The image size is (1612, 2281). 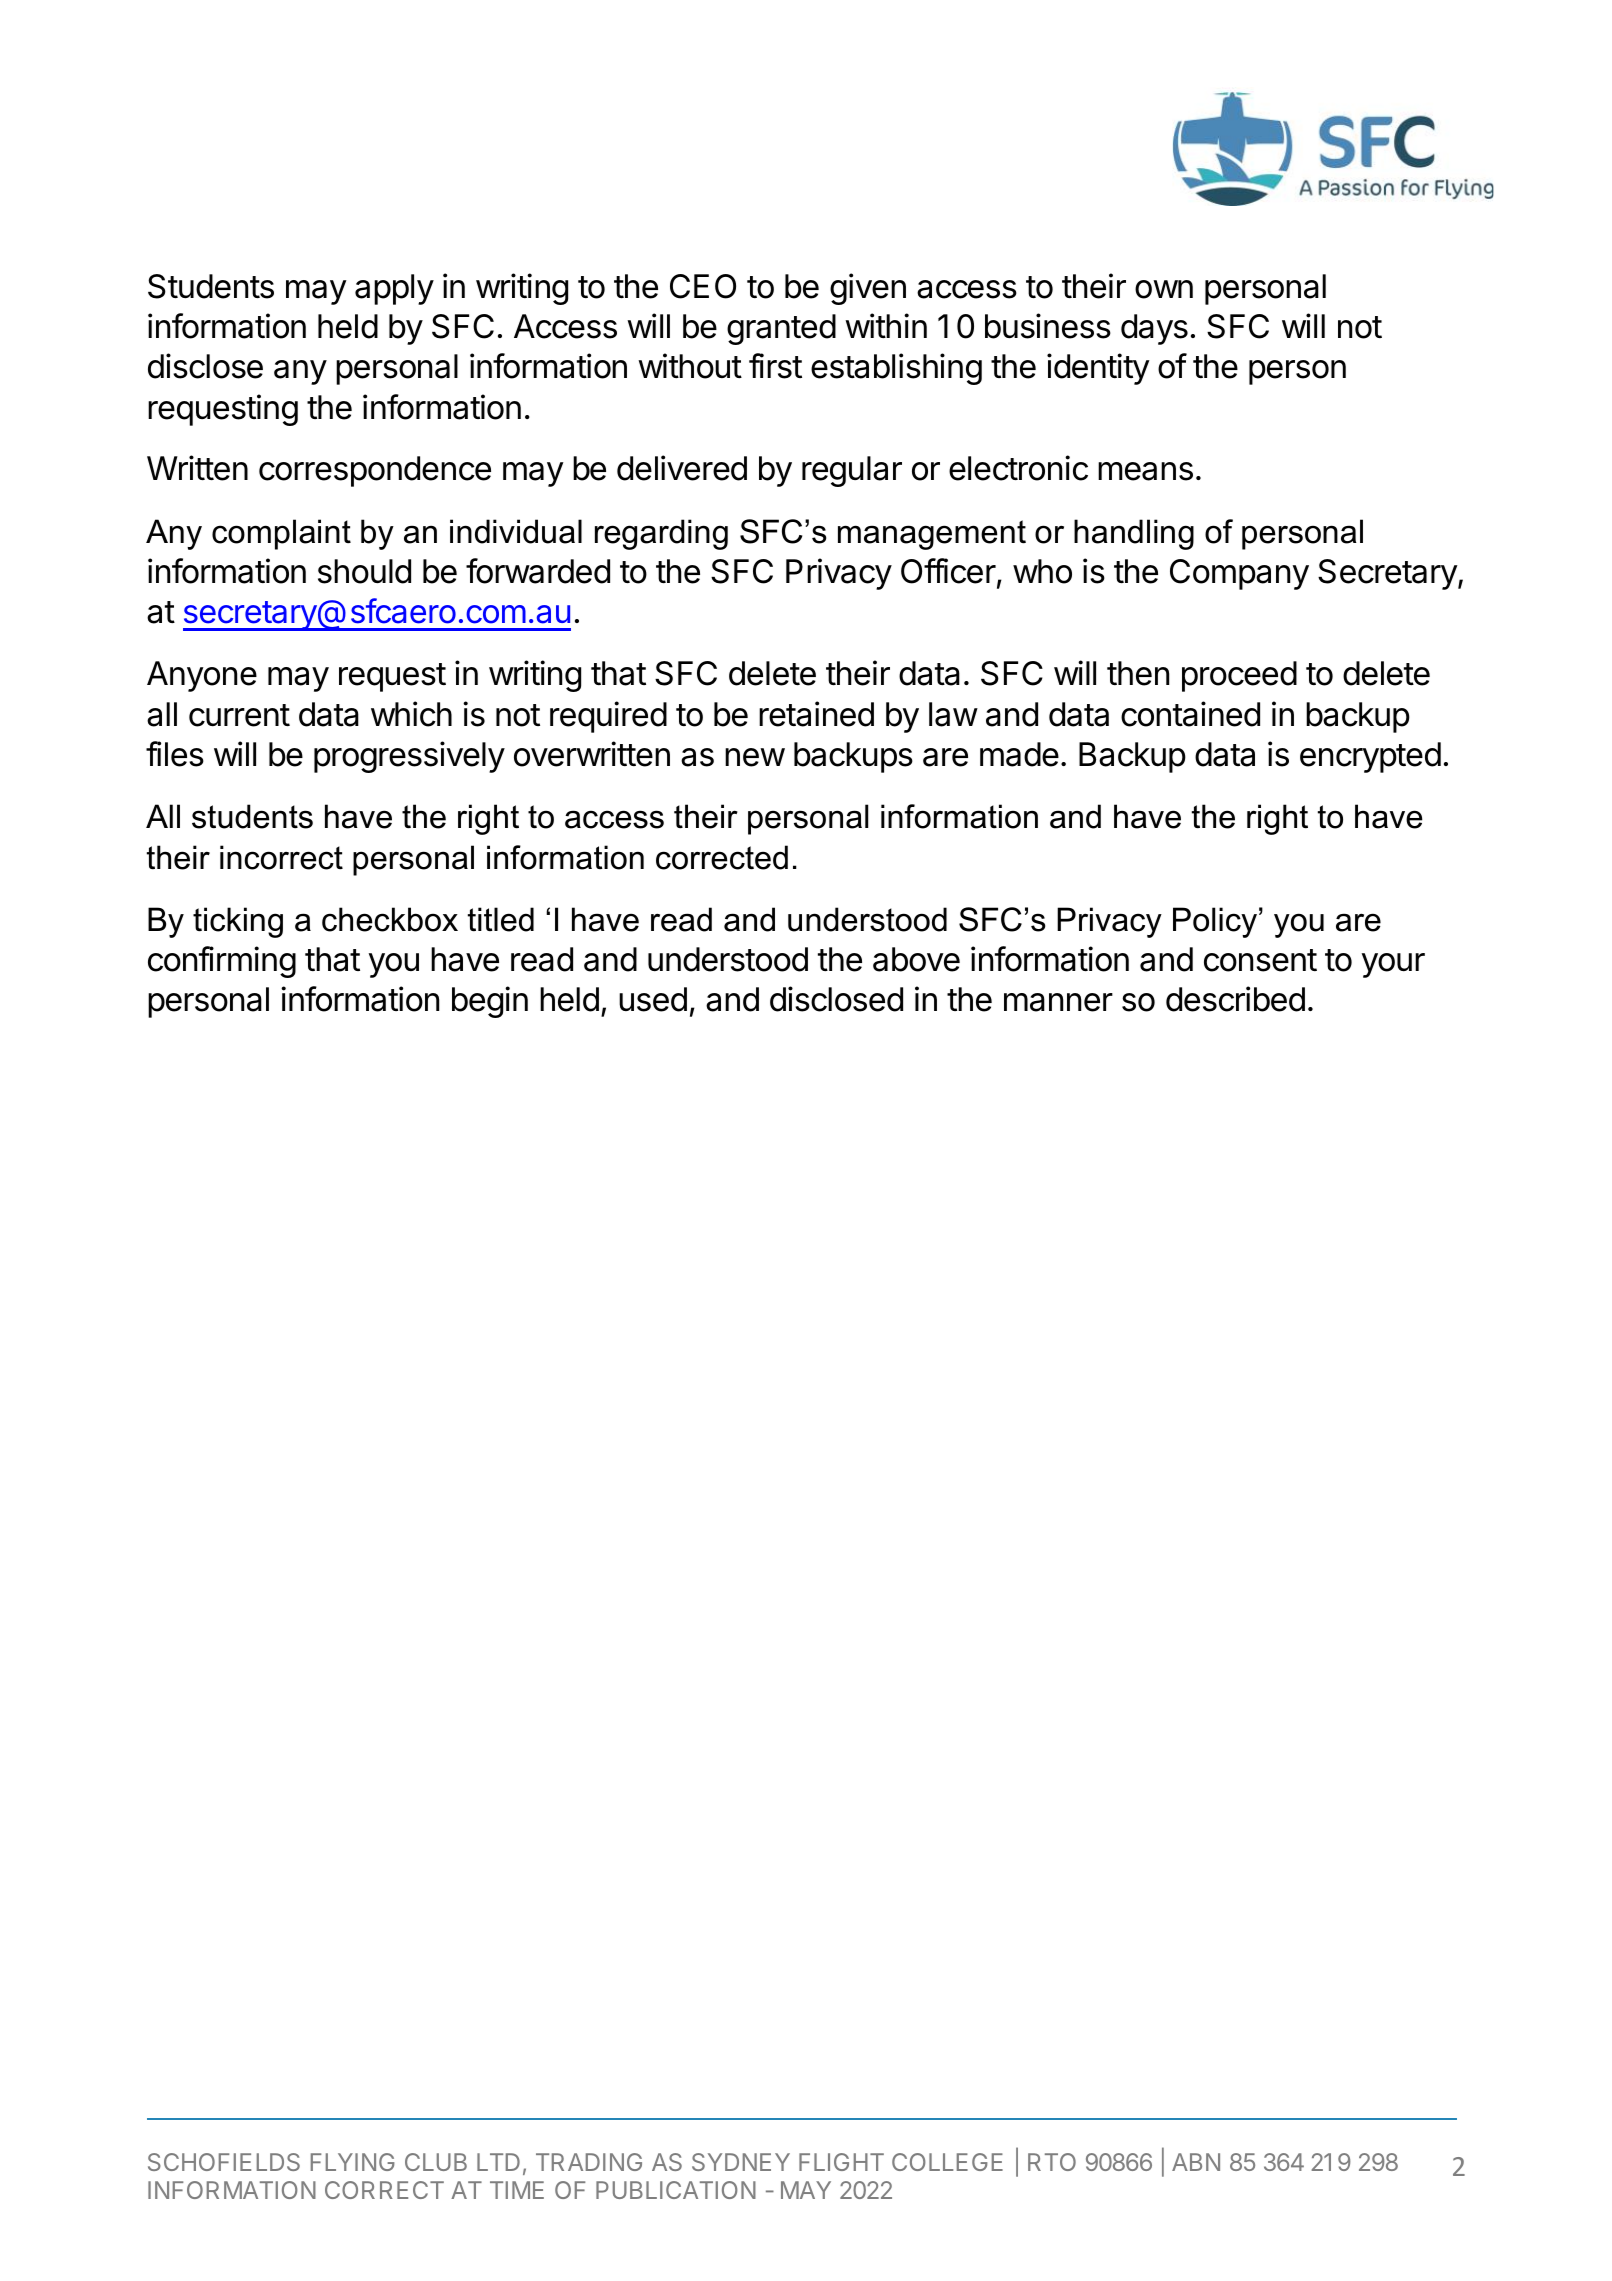 What do you see at coordinates (390, 919) in the image?
I see `checkbox` at bounding box center [390, 919].
